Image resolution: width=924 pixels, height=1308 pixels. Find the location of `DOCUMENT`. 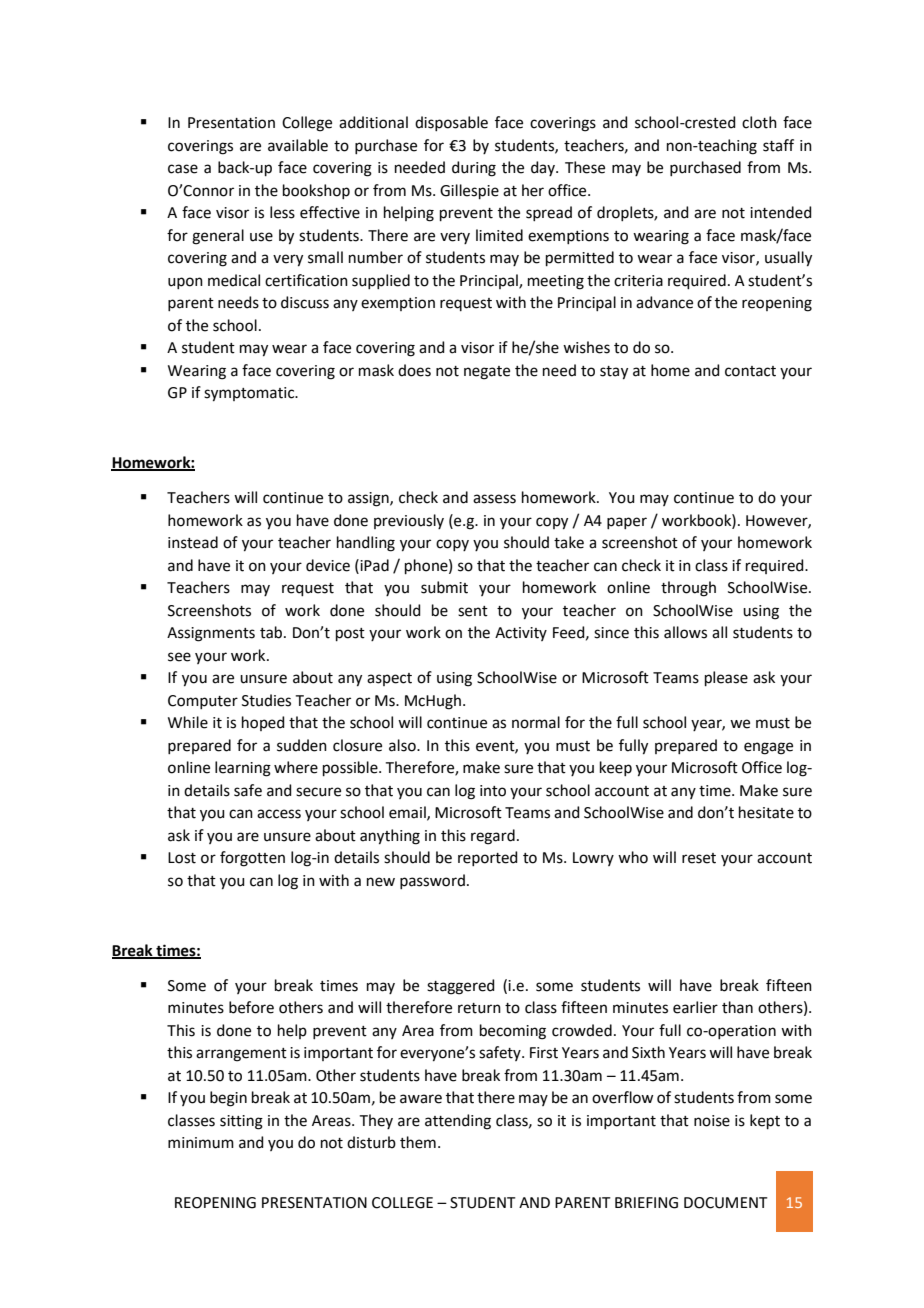

DOCUMENT is located at coordinates (726, 1203).
